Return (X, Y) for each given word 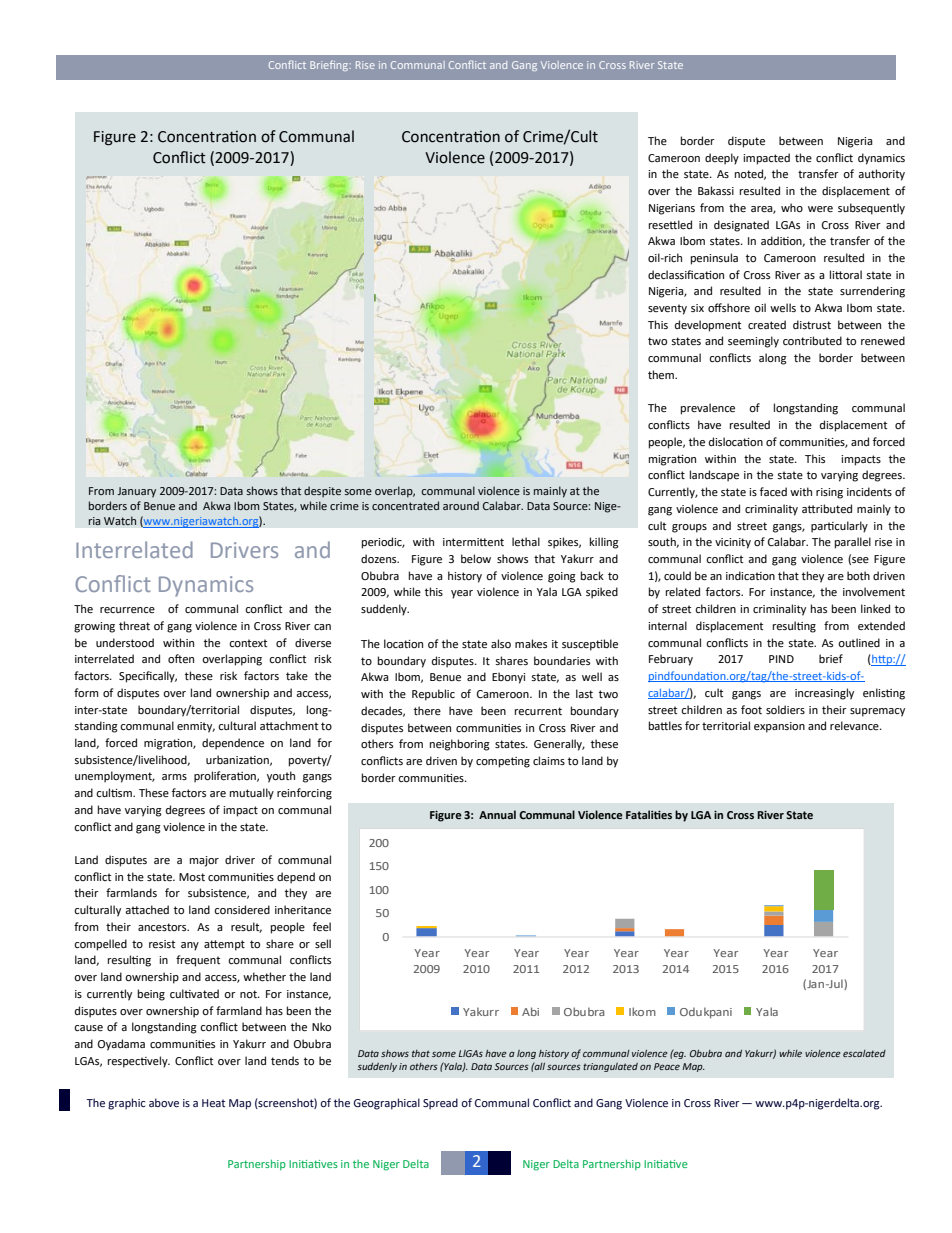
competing (503, 762)
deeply (722, 159)
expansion (779, 727)
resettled (670, 225)
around (461, 505)
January (136, 492)
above (164, 1102)
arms (174, 777)
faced (773, 491)
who (792, 208)
